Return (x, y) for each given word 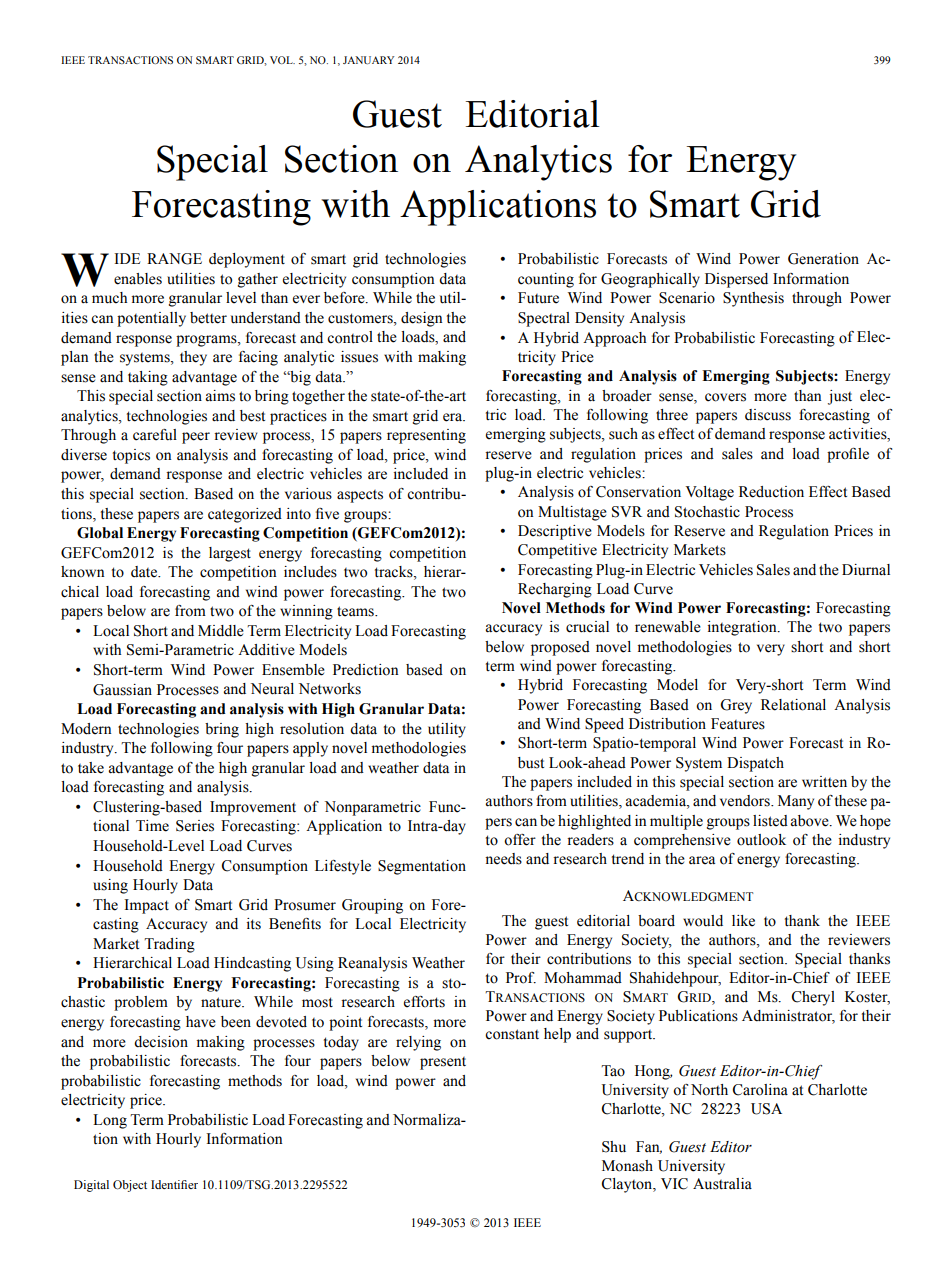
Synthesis (753, 299)
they (193, 358)
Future (538, 298)
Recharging (555, 590)
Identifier (174, 1184)
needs (503, 859)
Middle (221, 631)
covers (725, 397)
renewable (668, 627)
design (422, 319)
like (743, 921)
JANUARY (368, 60)
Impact (146, 906)
